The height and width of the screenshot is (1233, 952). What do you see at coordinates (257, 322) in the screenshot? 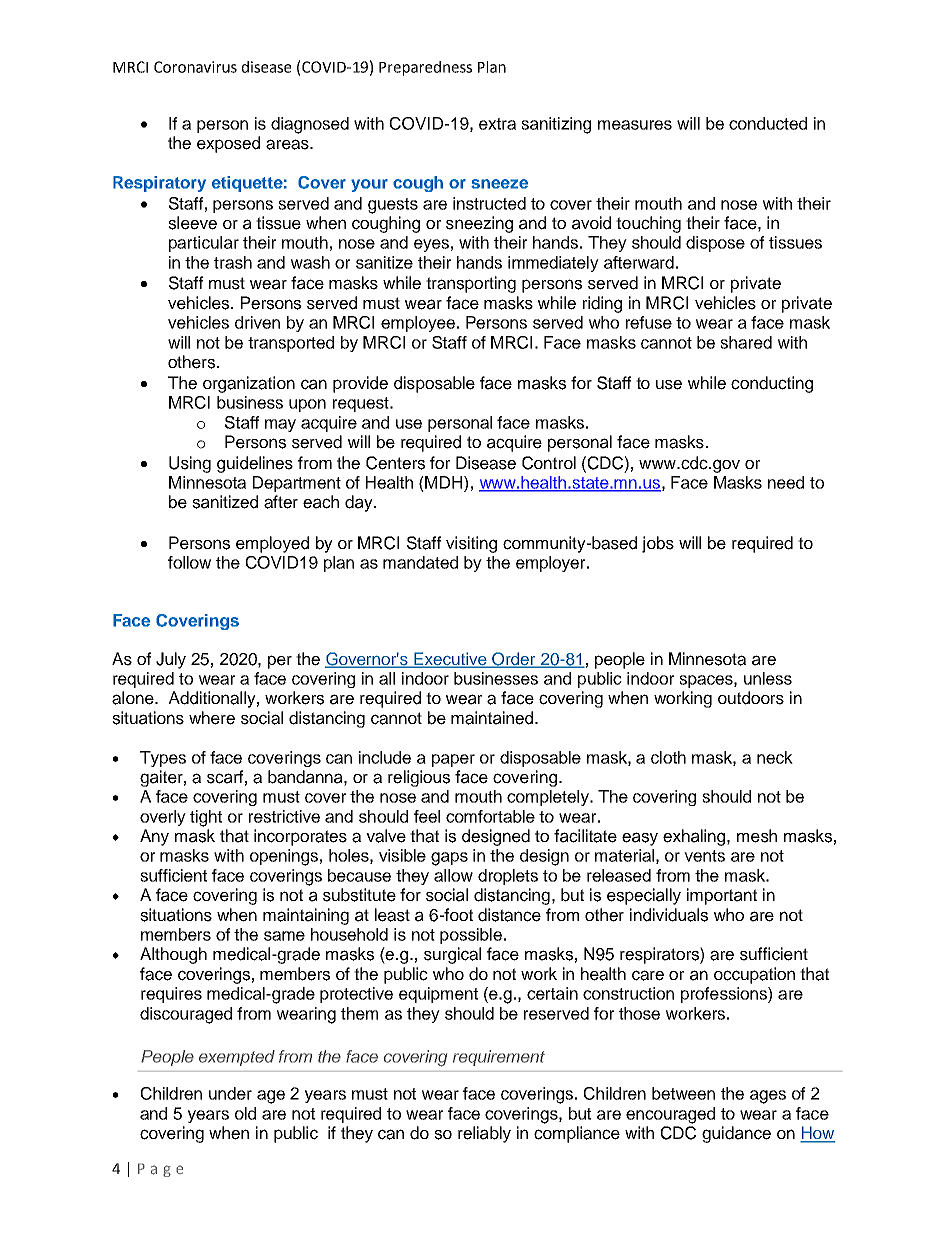
I see `driven` at bounding box center [257, 322].
